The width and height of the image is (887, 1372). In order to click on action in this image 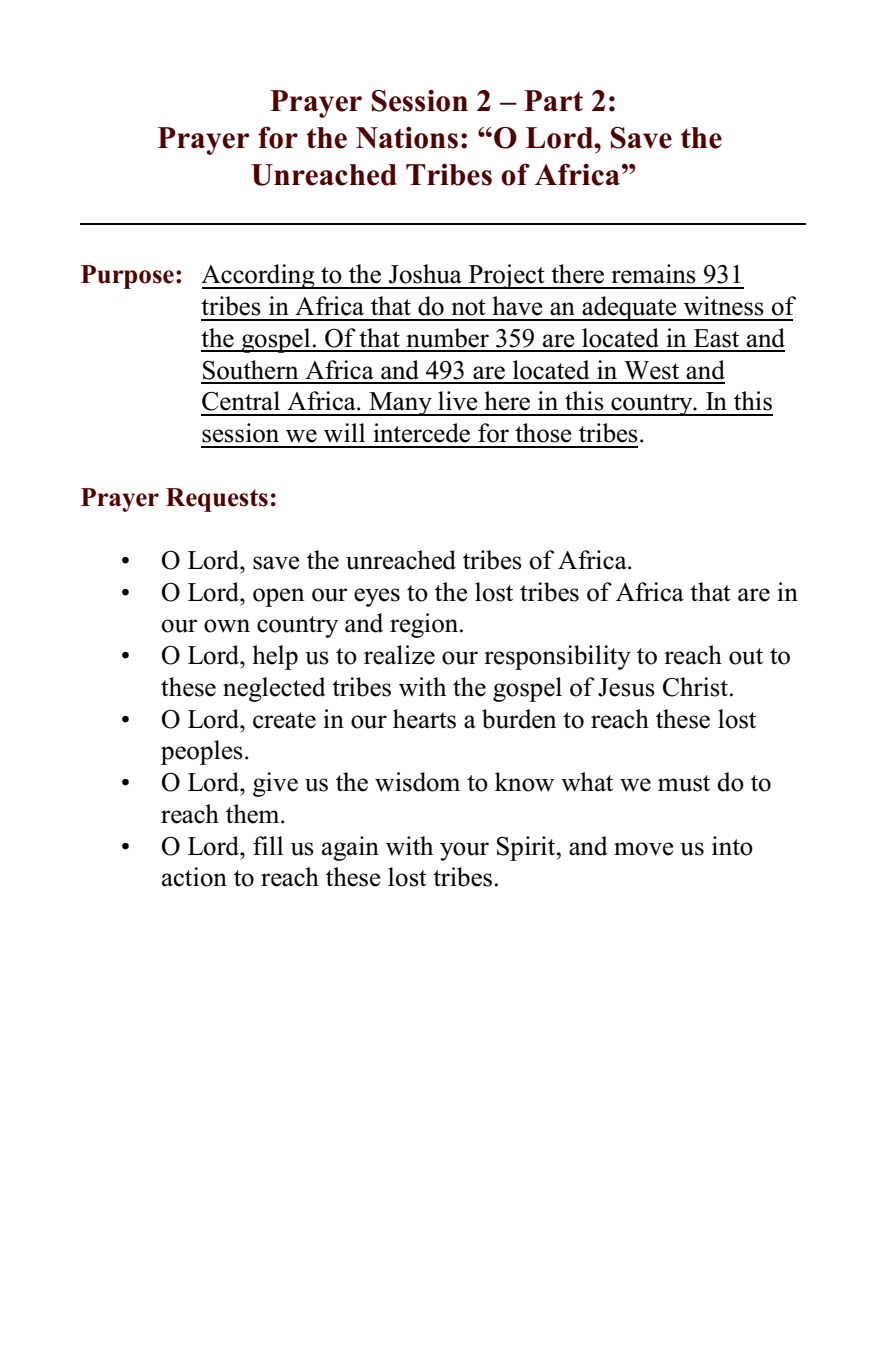, I will do `click(194, 877)`.
